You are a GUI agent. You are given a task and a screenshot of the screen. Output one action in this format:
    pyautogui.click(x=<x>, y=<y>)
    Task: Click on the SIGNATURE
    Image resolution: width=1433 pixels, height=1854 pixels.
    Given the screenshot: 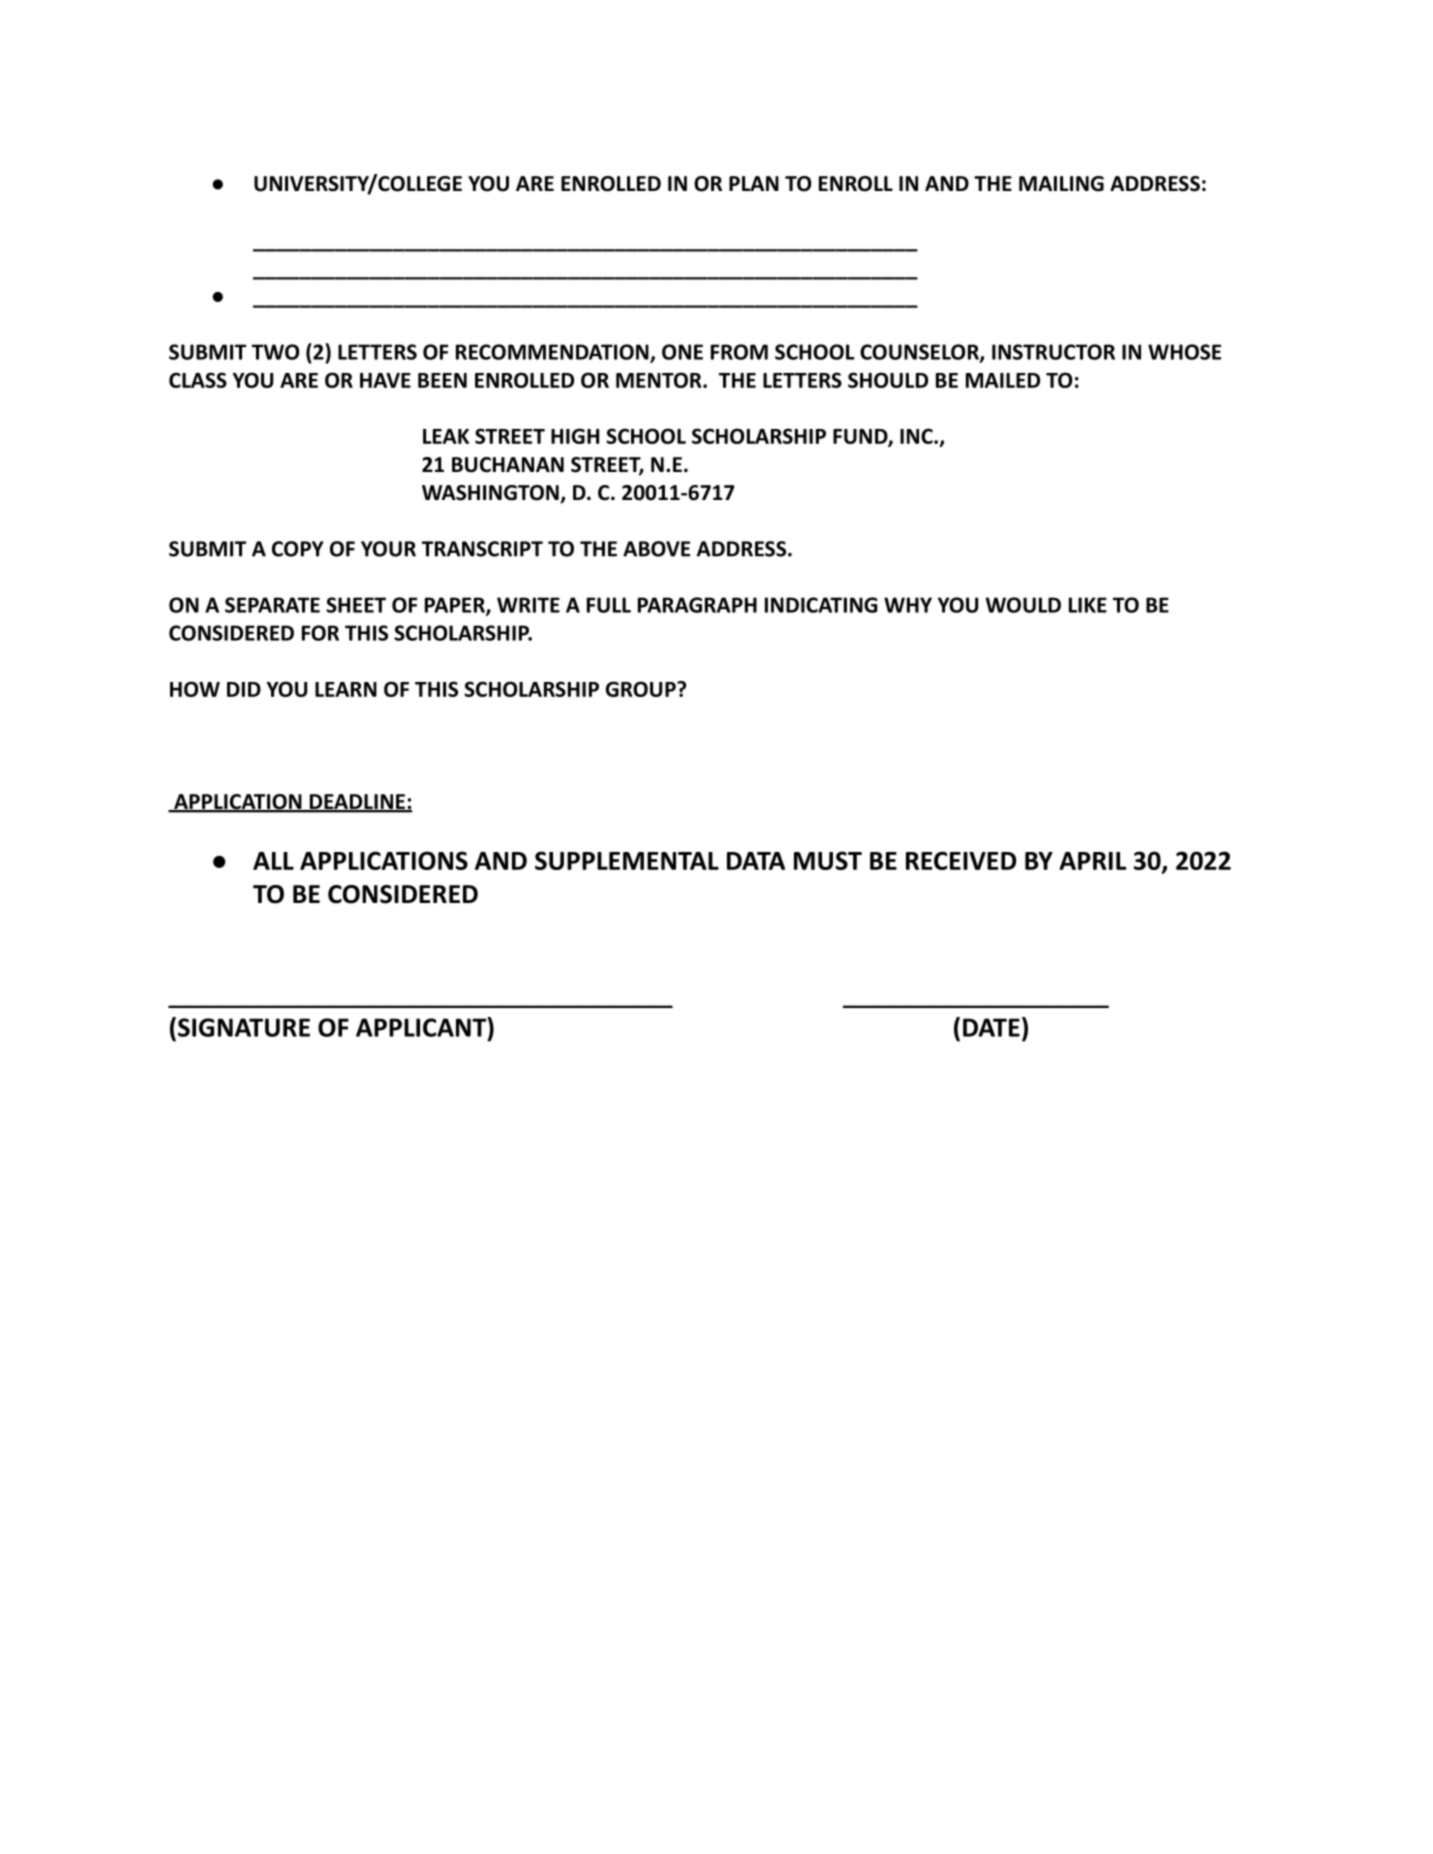 What is the action you would take?
    pyautogui.click(x=244, y=1027)
